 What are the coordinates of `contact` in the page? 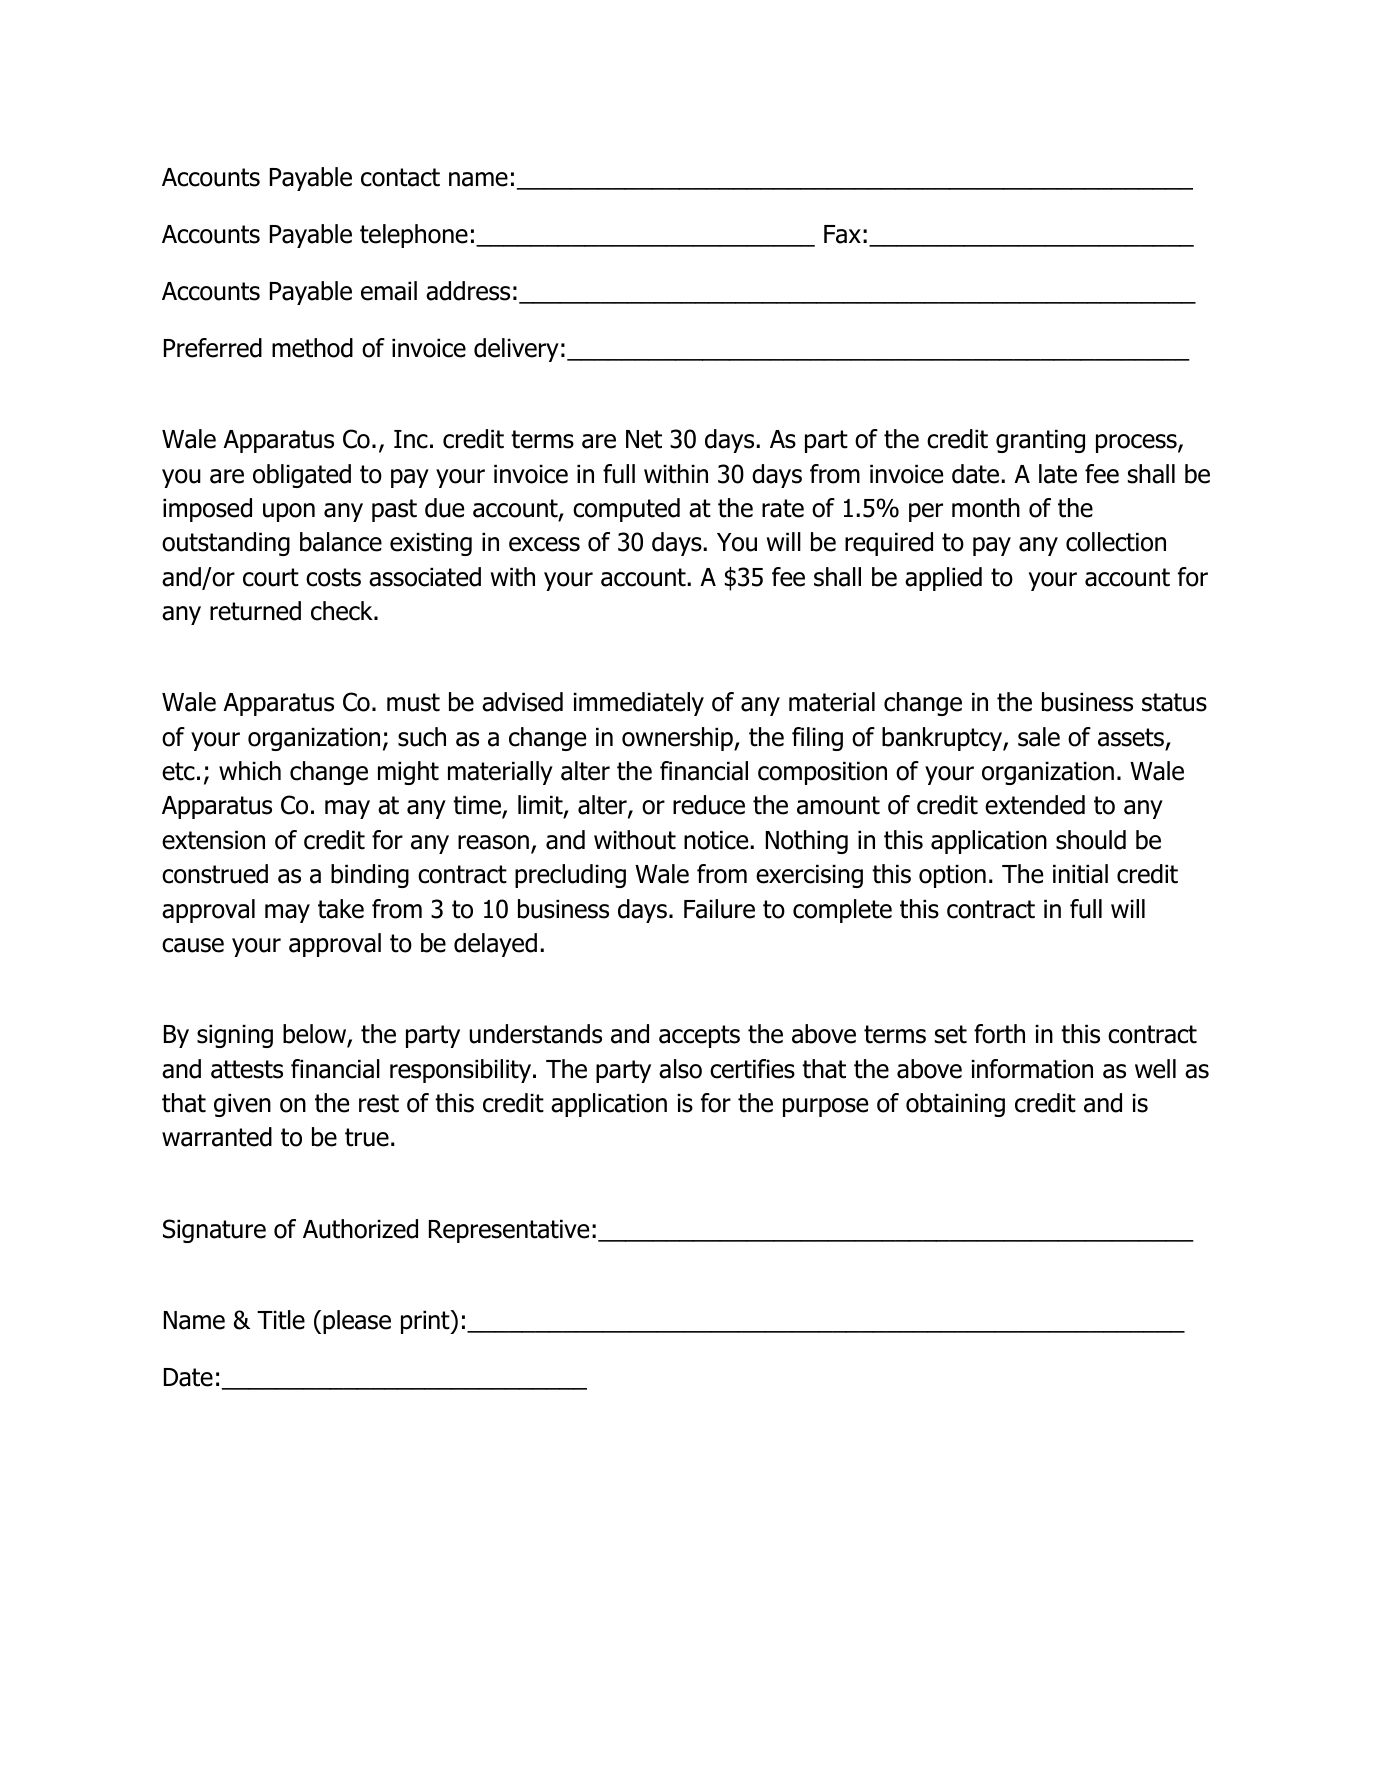 It's located at (400, 177).
